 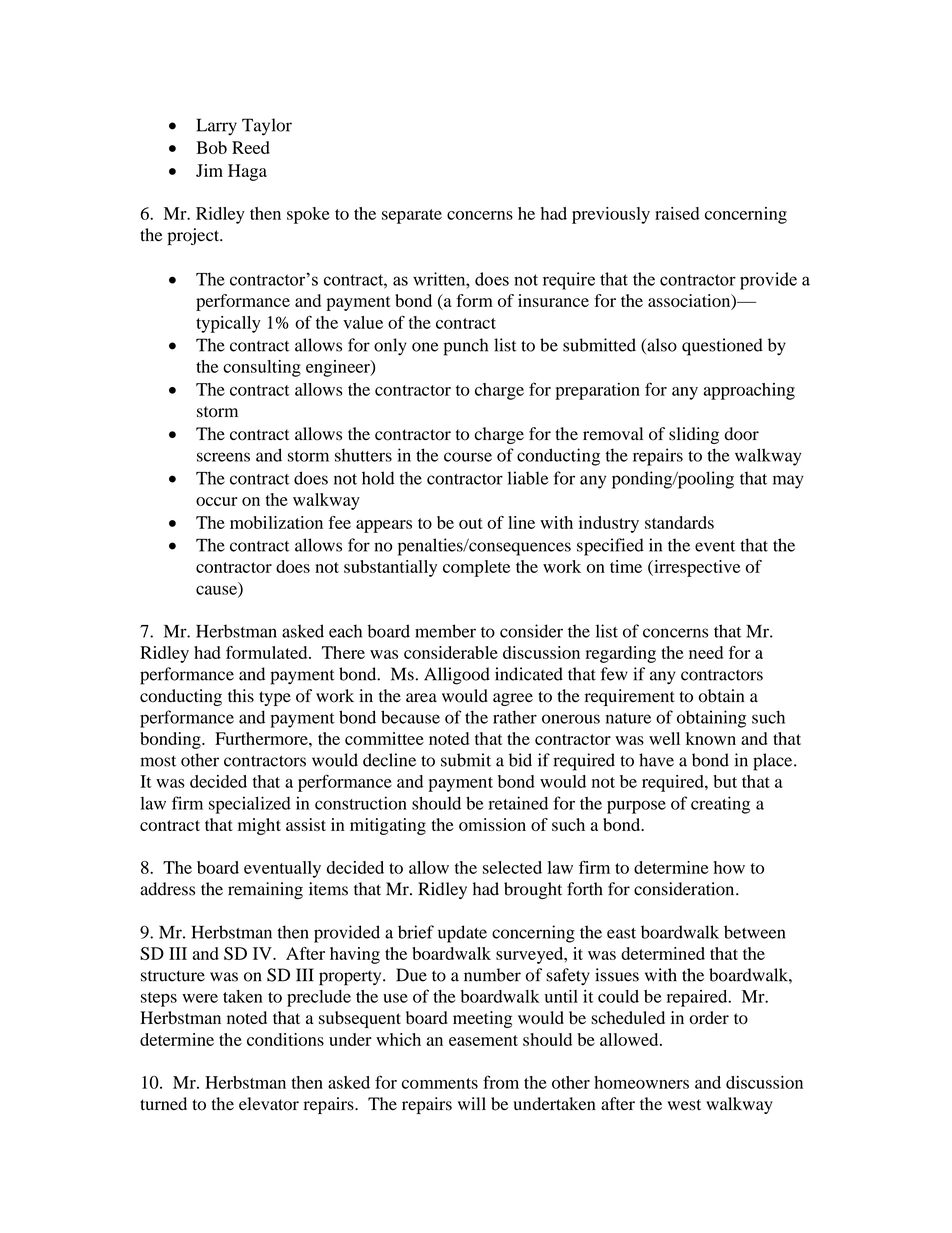 What do you see at coordinates (520, 760) in the screenshot?
I see `bid` at bounding box center [520, 760].
